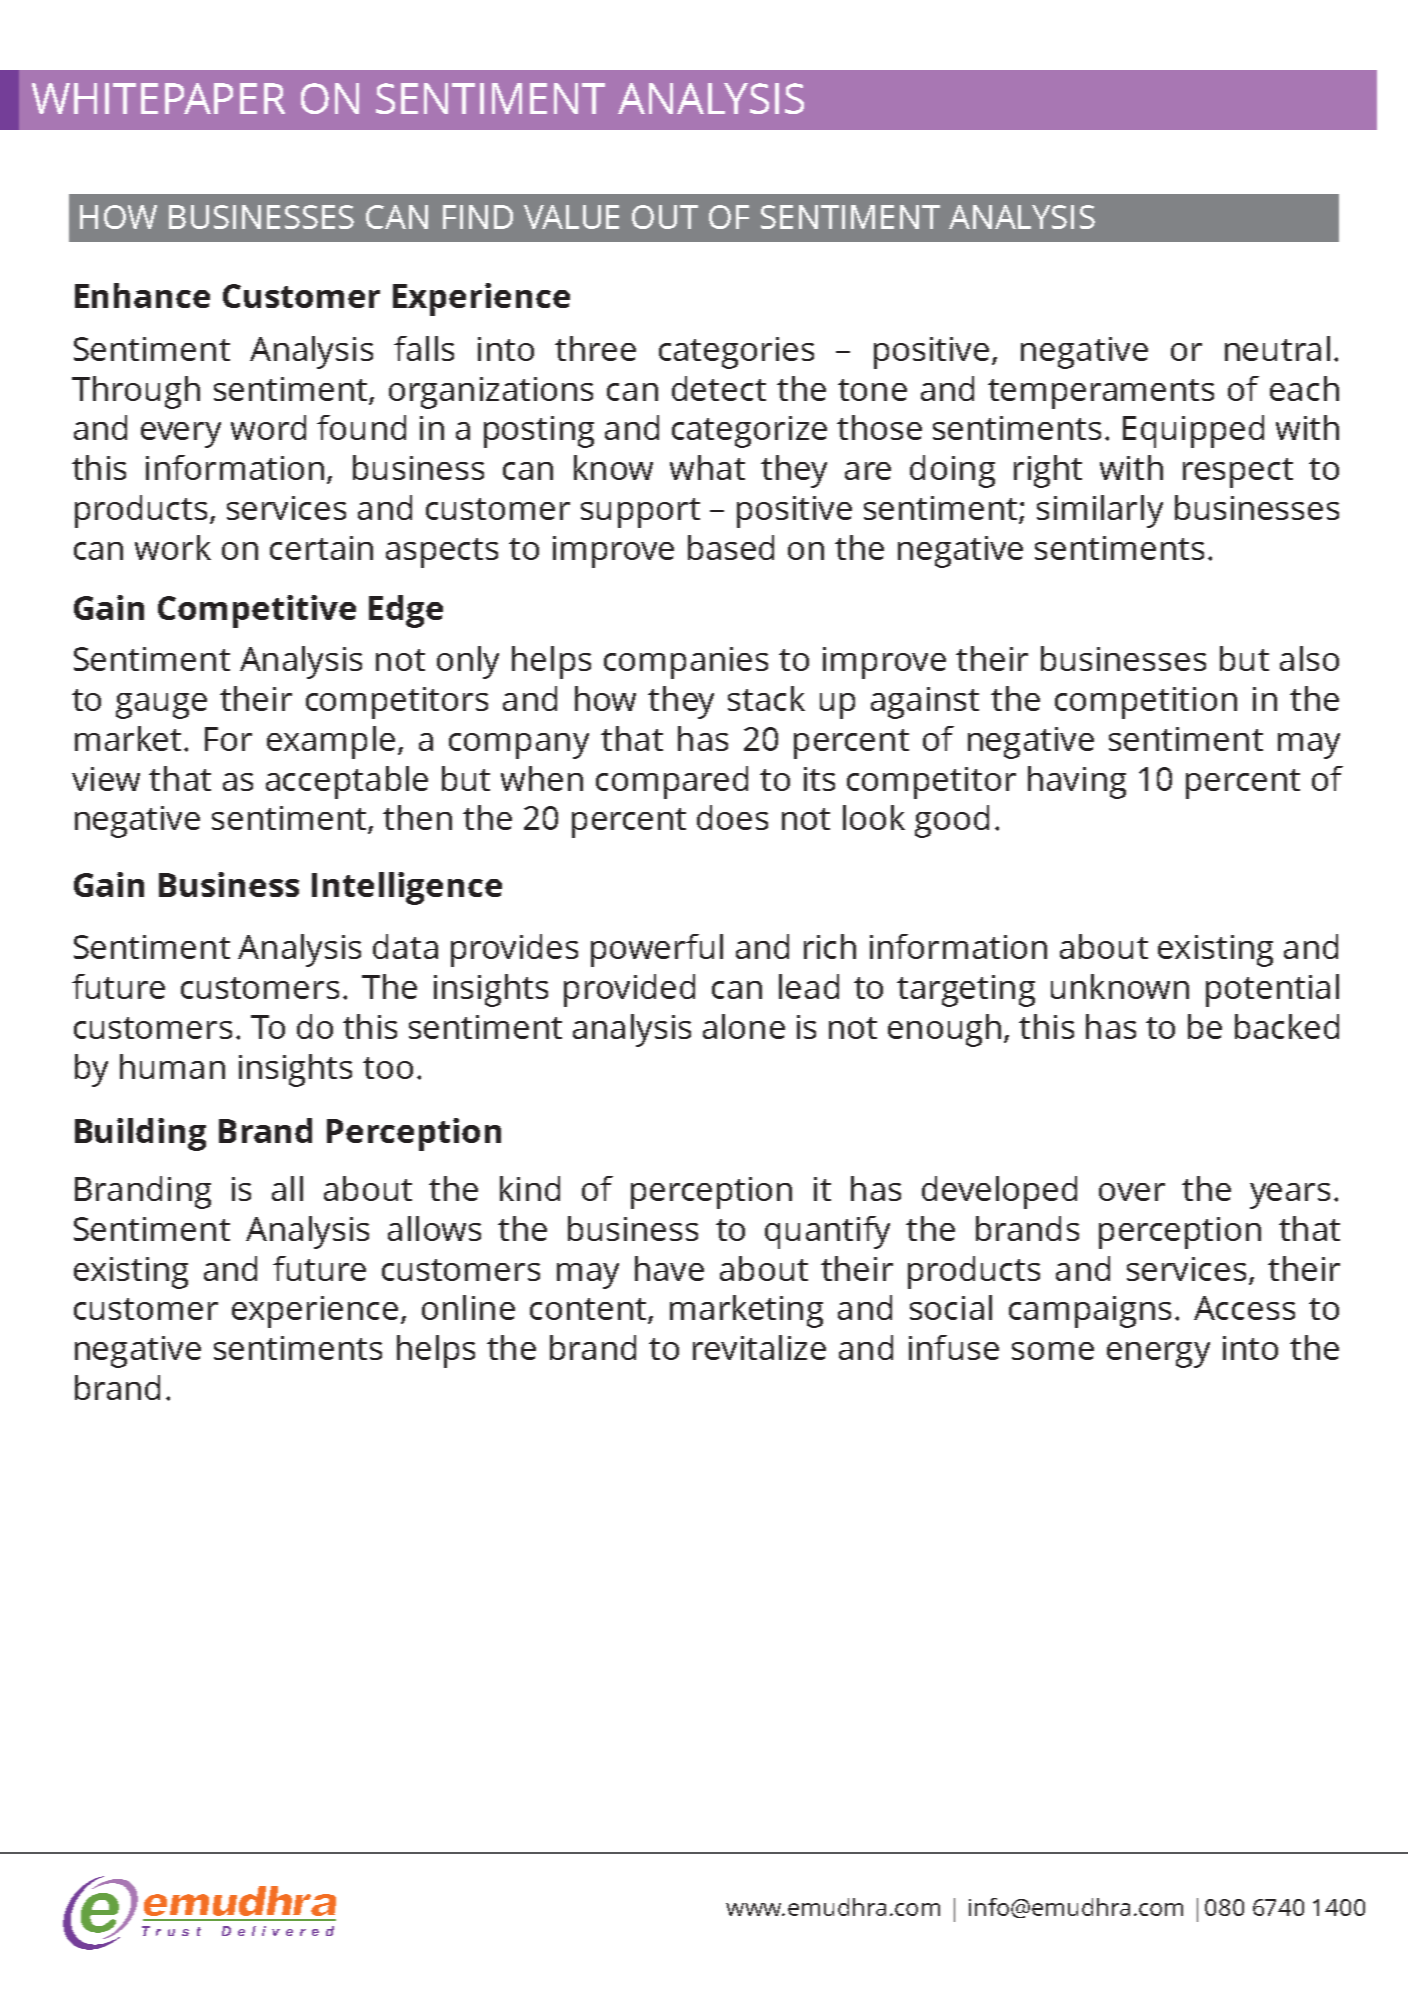 The image size is (1408, 1992). What do you see at coordinates (759, 1347) in the screenshot?
I see `revitalize` at bounding box center [759, 1347].
